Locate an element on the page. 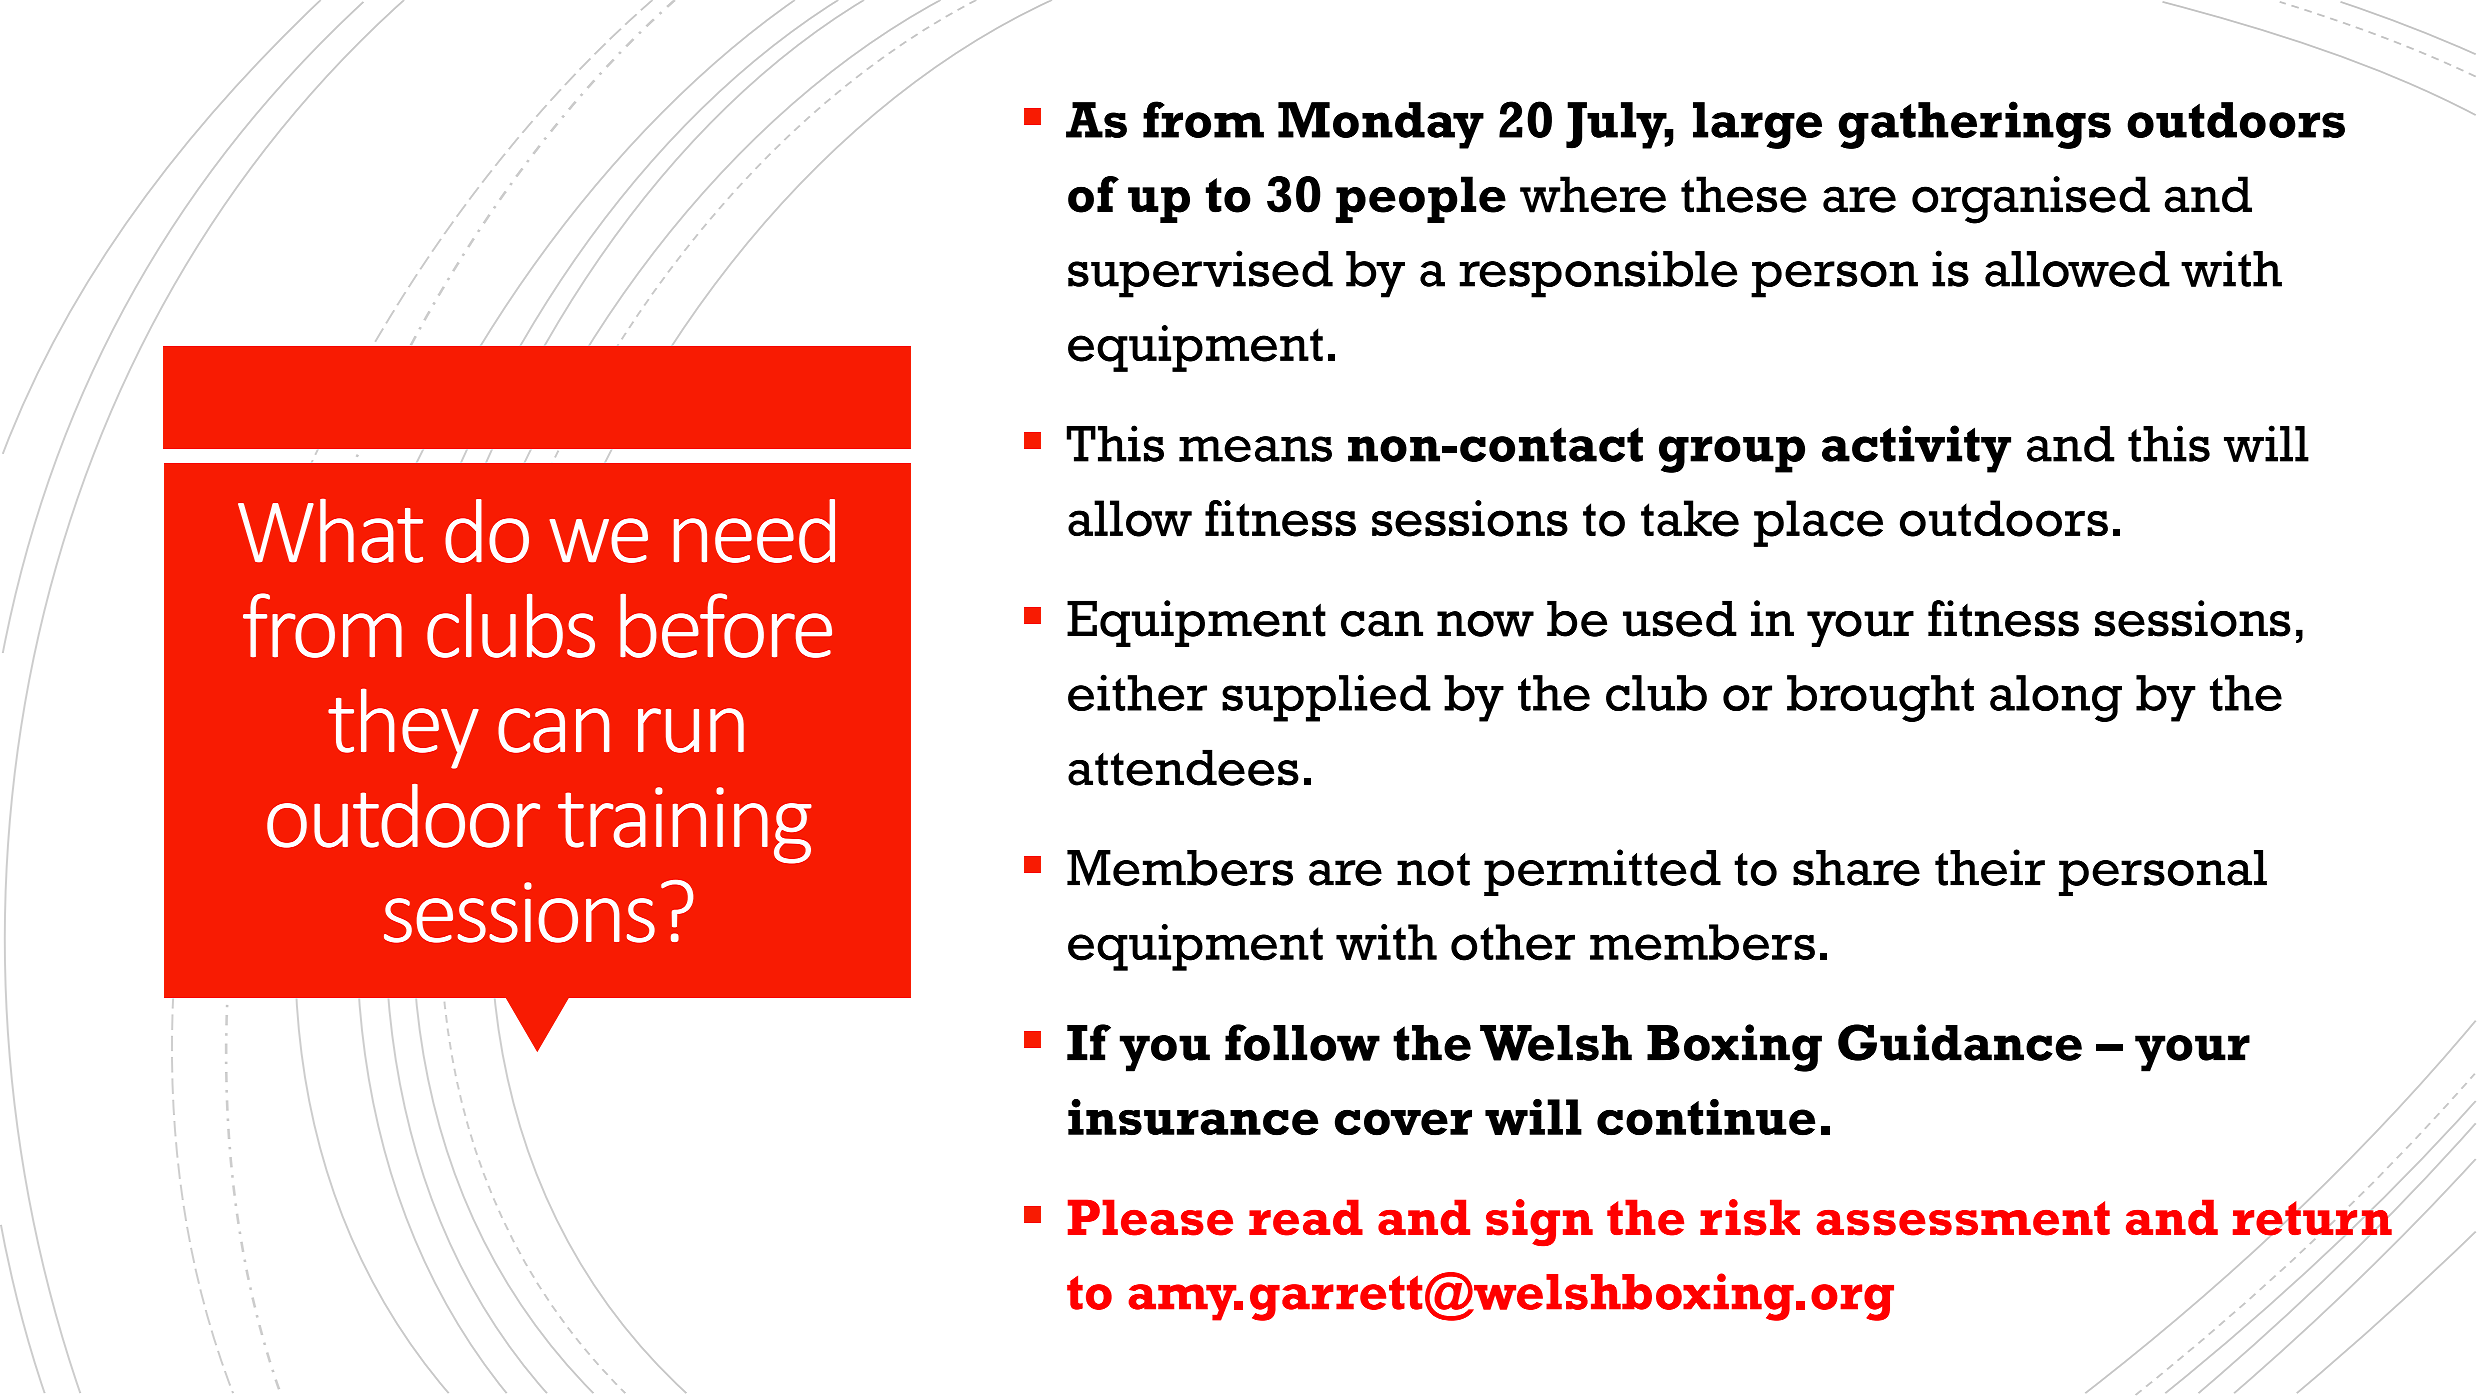 The width and height of the image is (2481, 1396). means is located at coordinates (1255, 449).
